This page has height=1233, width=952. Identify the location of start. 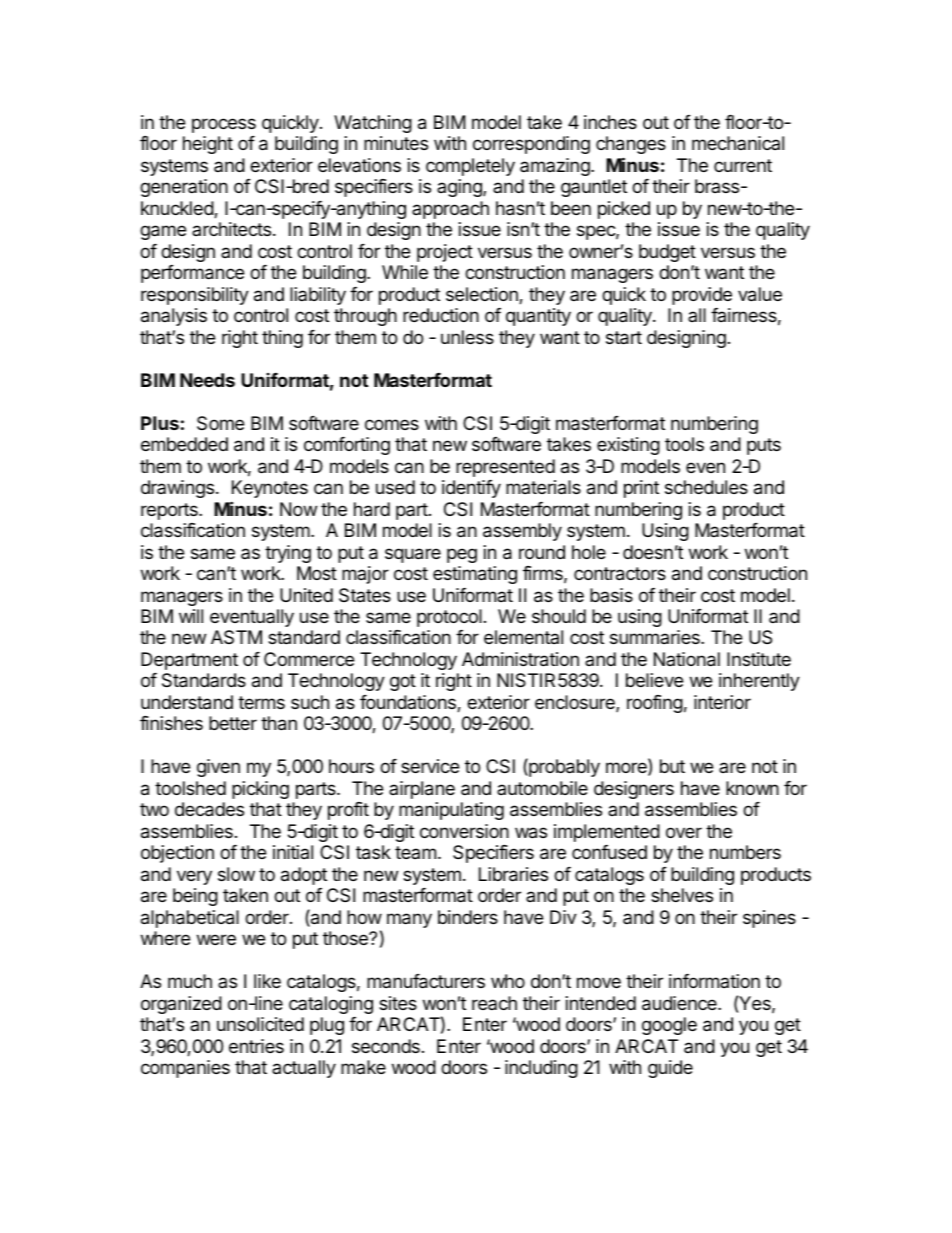
(624, 338).
